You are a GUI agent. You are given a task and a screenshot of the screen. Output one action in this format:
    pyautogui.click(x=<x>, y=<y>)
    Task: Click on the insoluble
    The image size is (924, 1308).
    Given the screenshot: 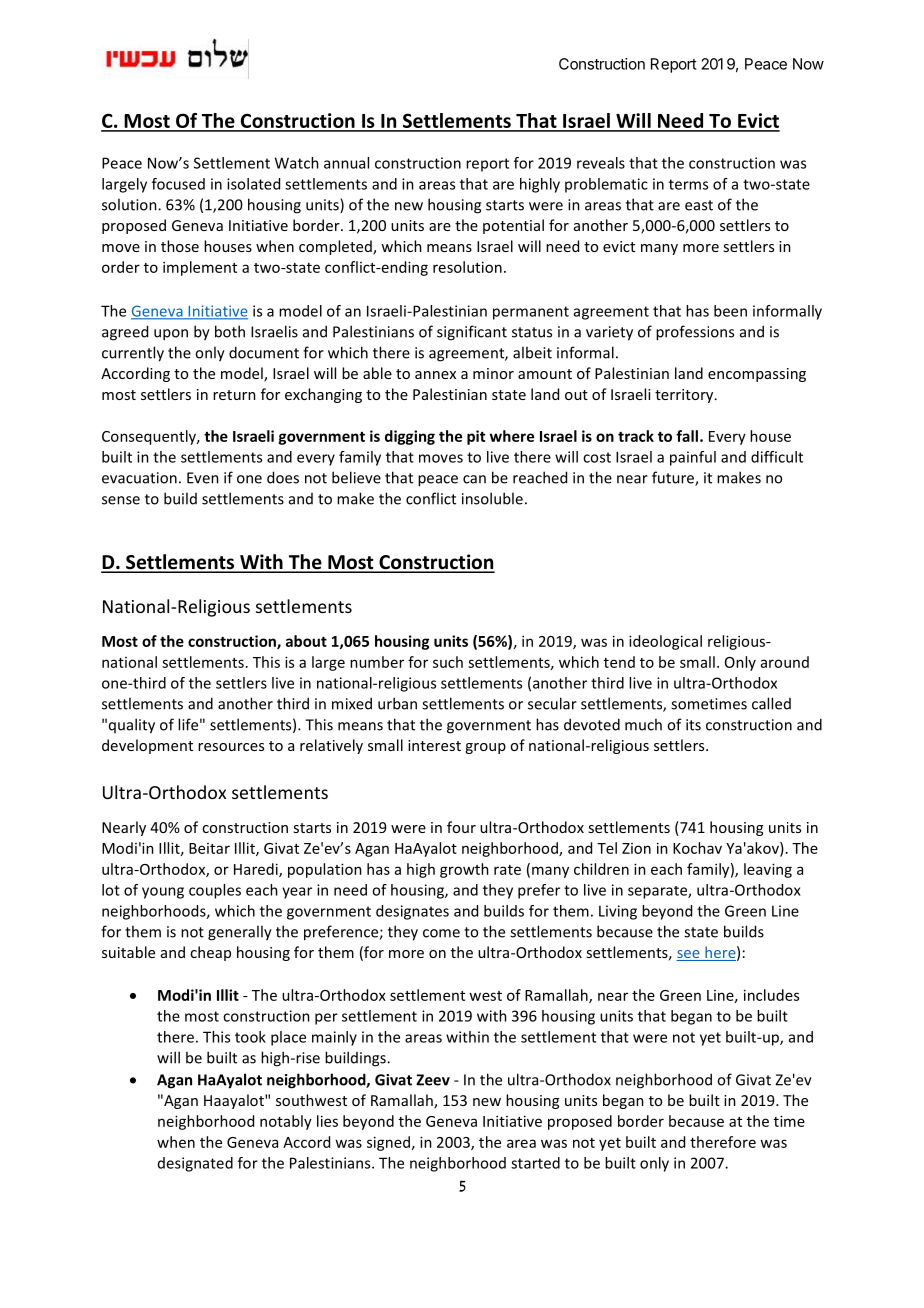 What is the action you would take?
    pyautogui.click(x=492, y=498)
